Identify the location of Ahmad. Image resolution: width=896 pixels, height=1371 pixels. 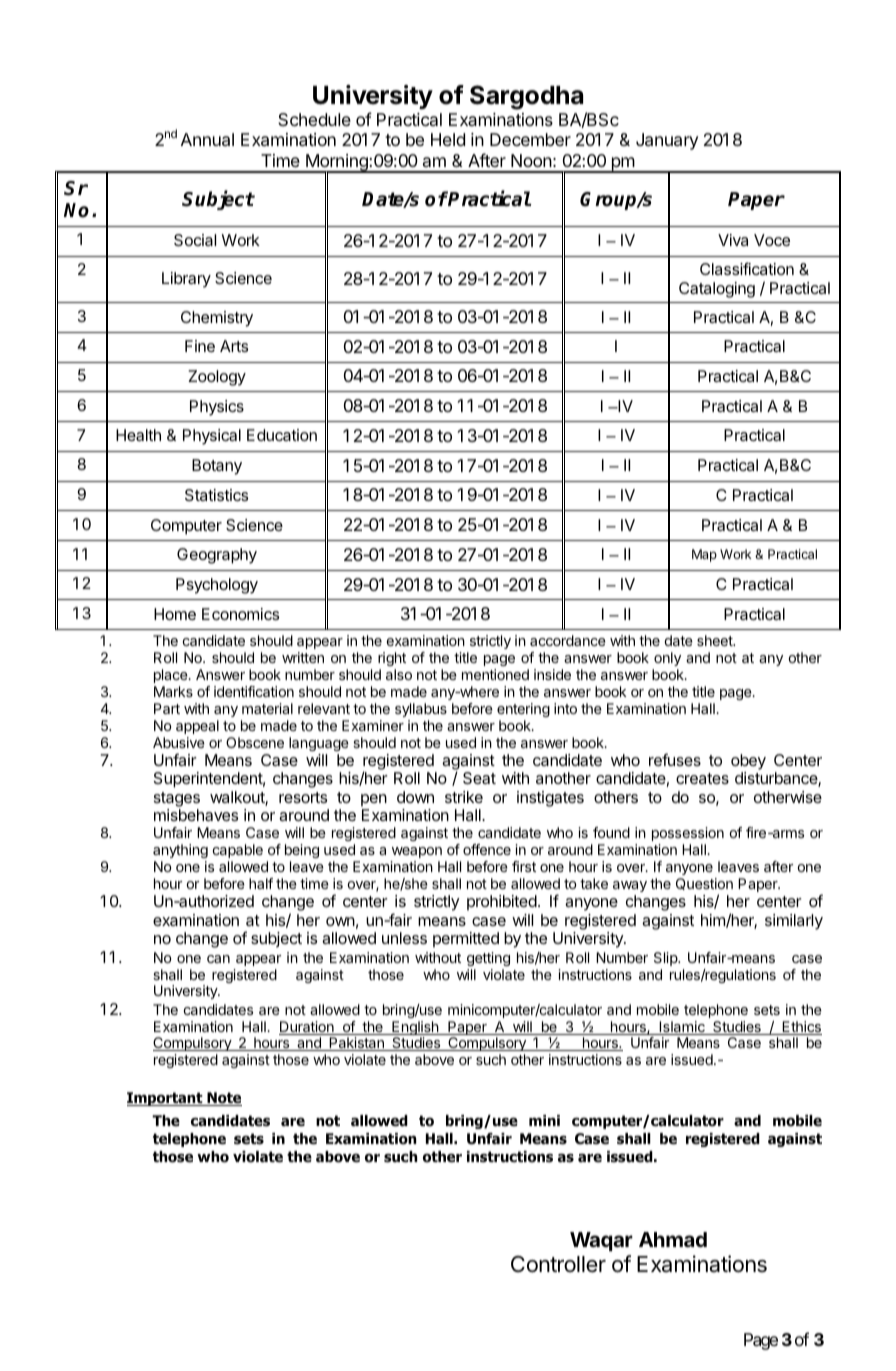
(673, 1239).
